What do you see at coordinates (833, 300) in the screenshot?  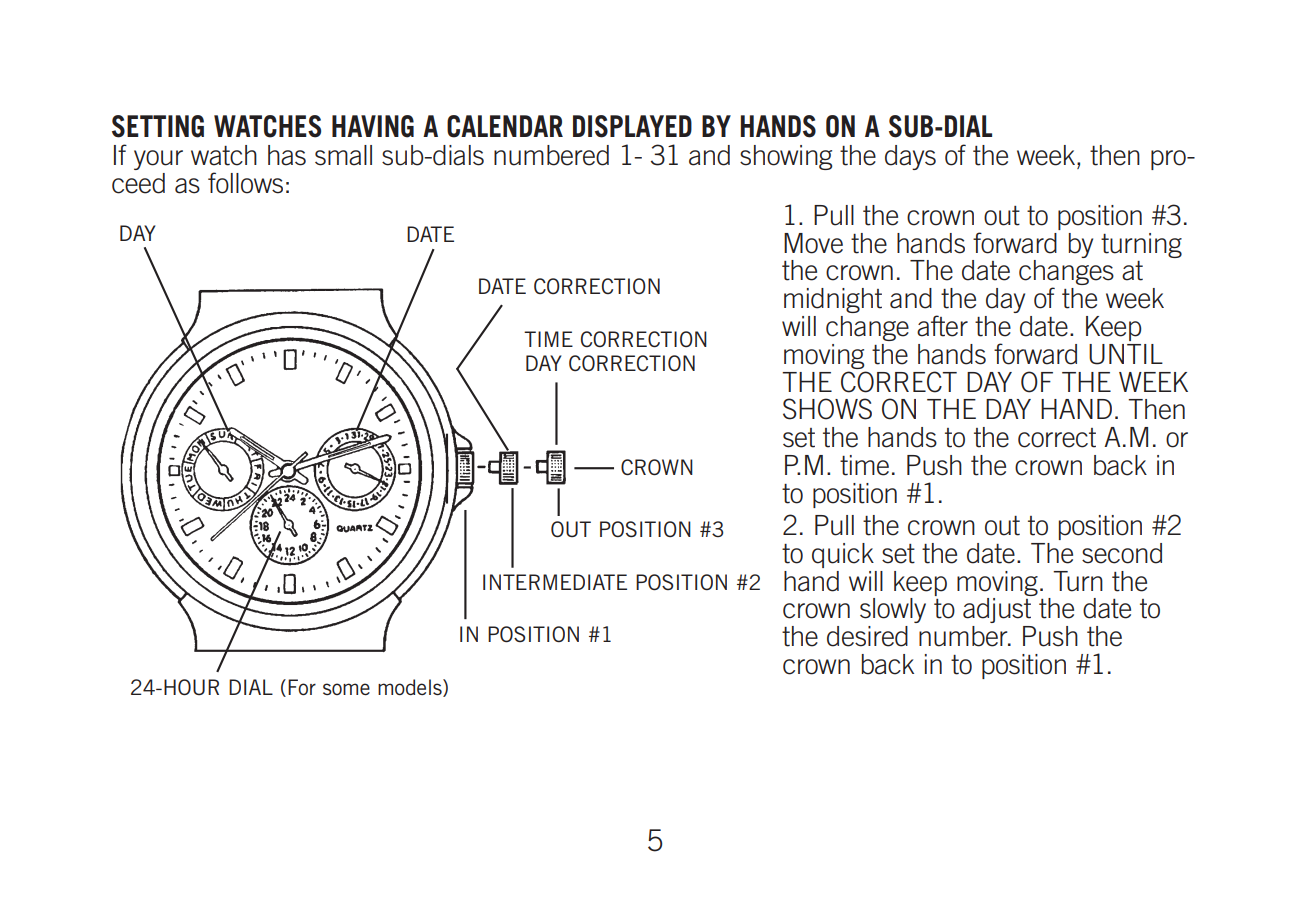 I see `midnight` at bounding box center [833, 300].
